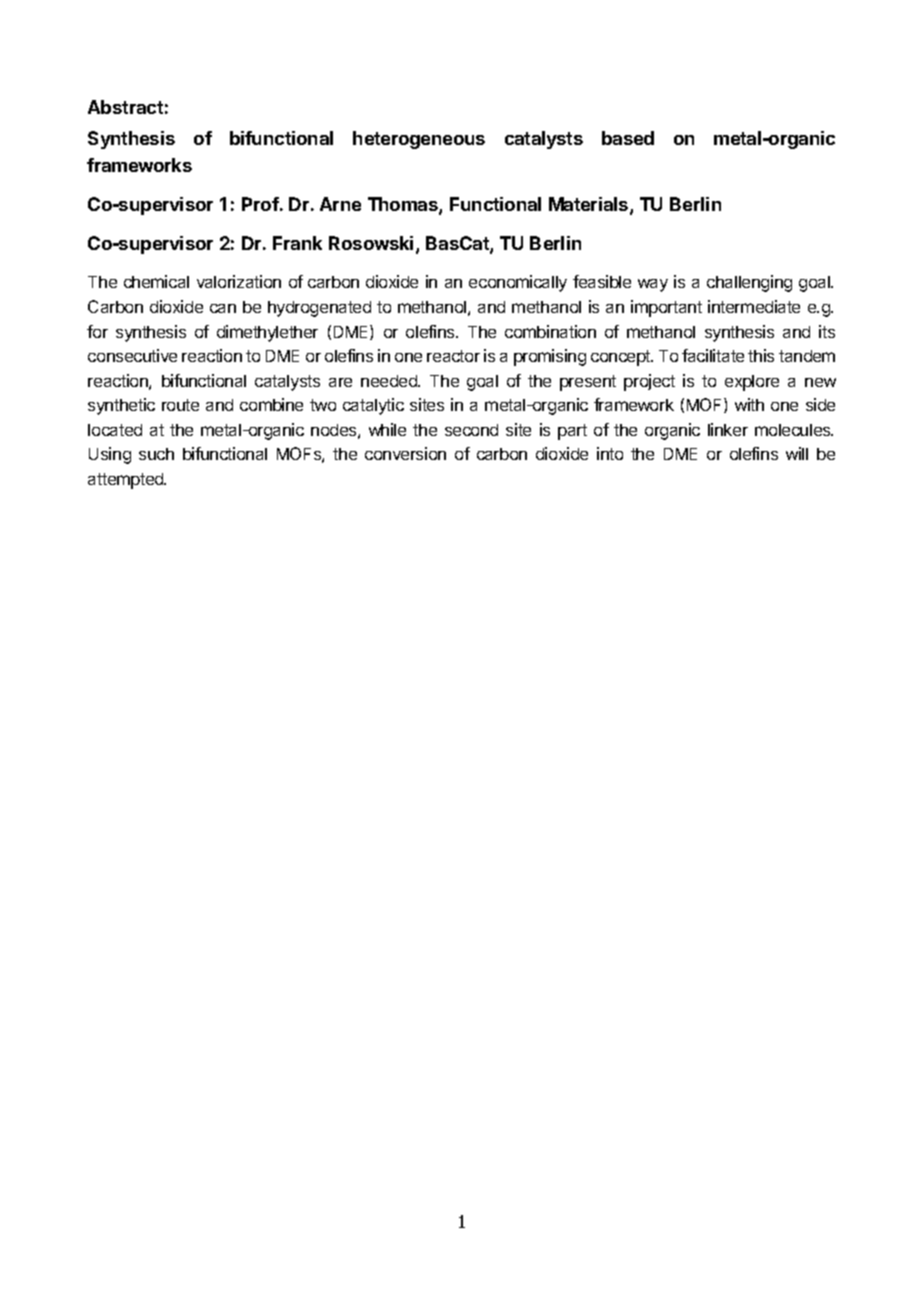  Describe the element at coordinates (156, 454) in the screenshot. I see `such` at that location.
